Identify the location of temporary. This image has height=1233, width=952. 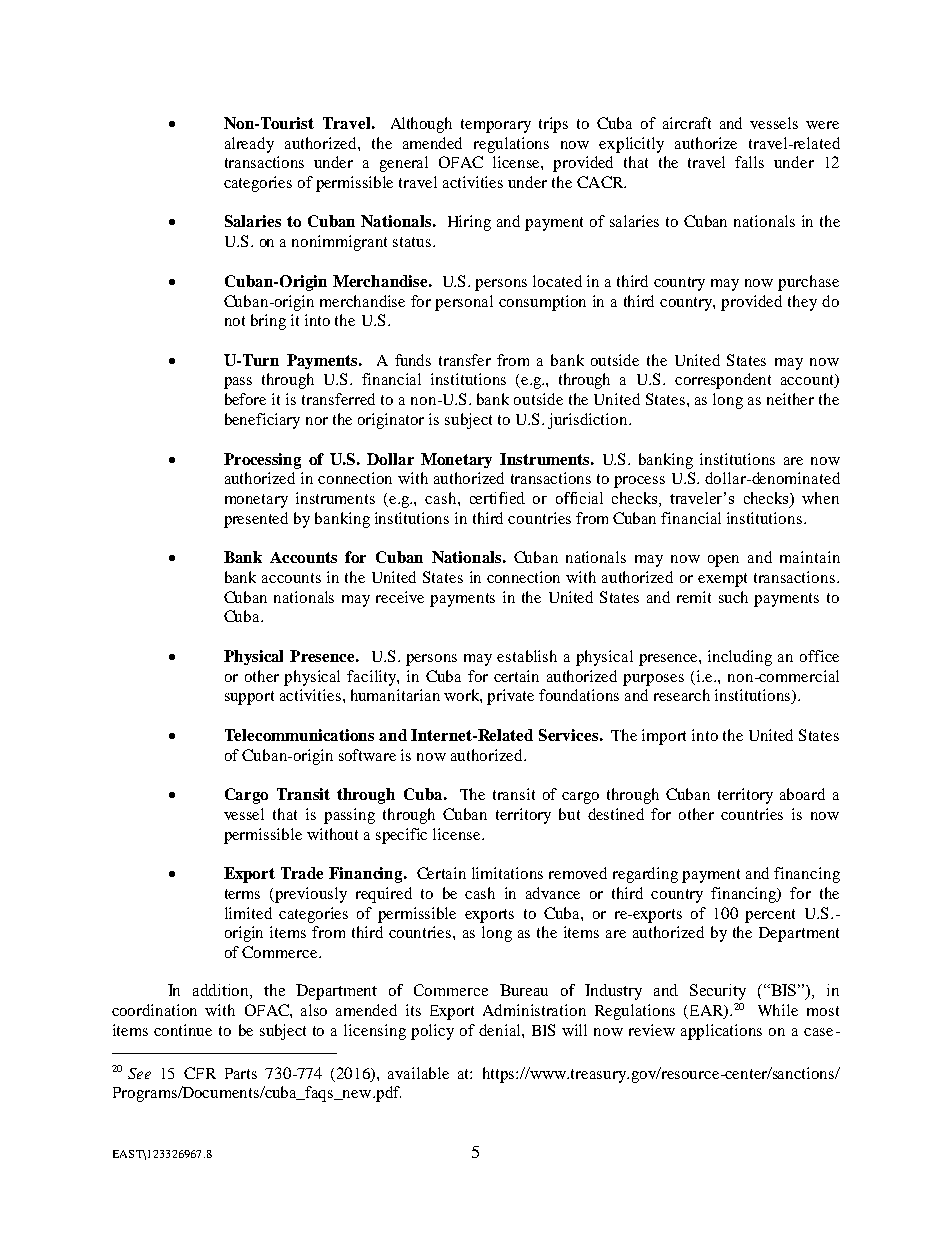
(496, 126).
